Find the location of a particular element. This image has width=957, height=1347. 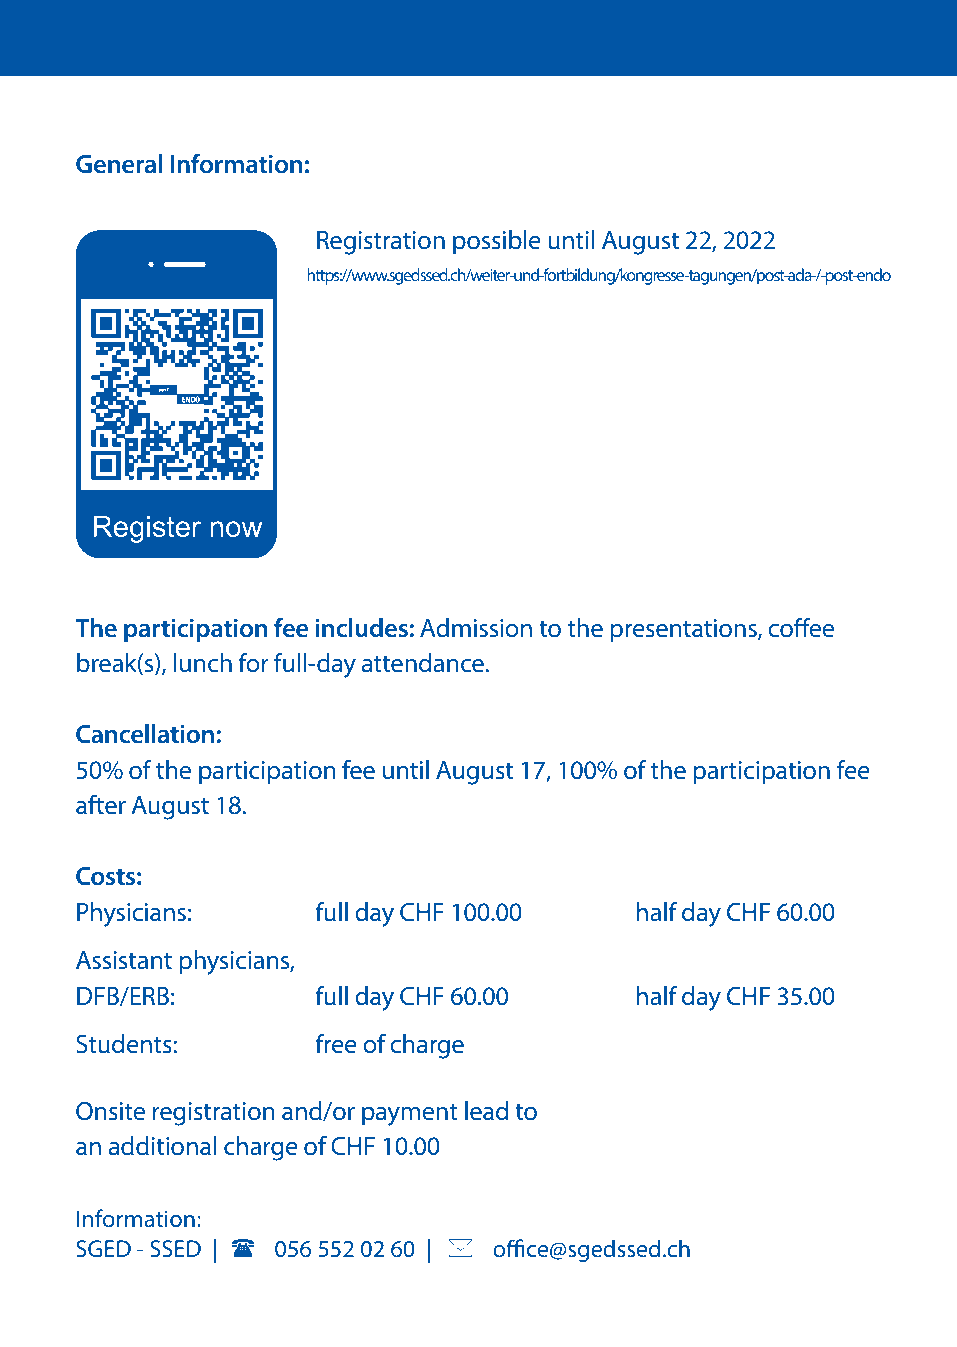

presentations is located at coordinates (684, 631).
